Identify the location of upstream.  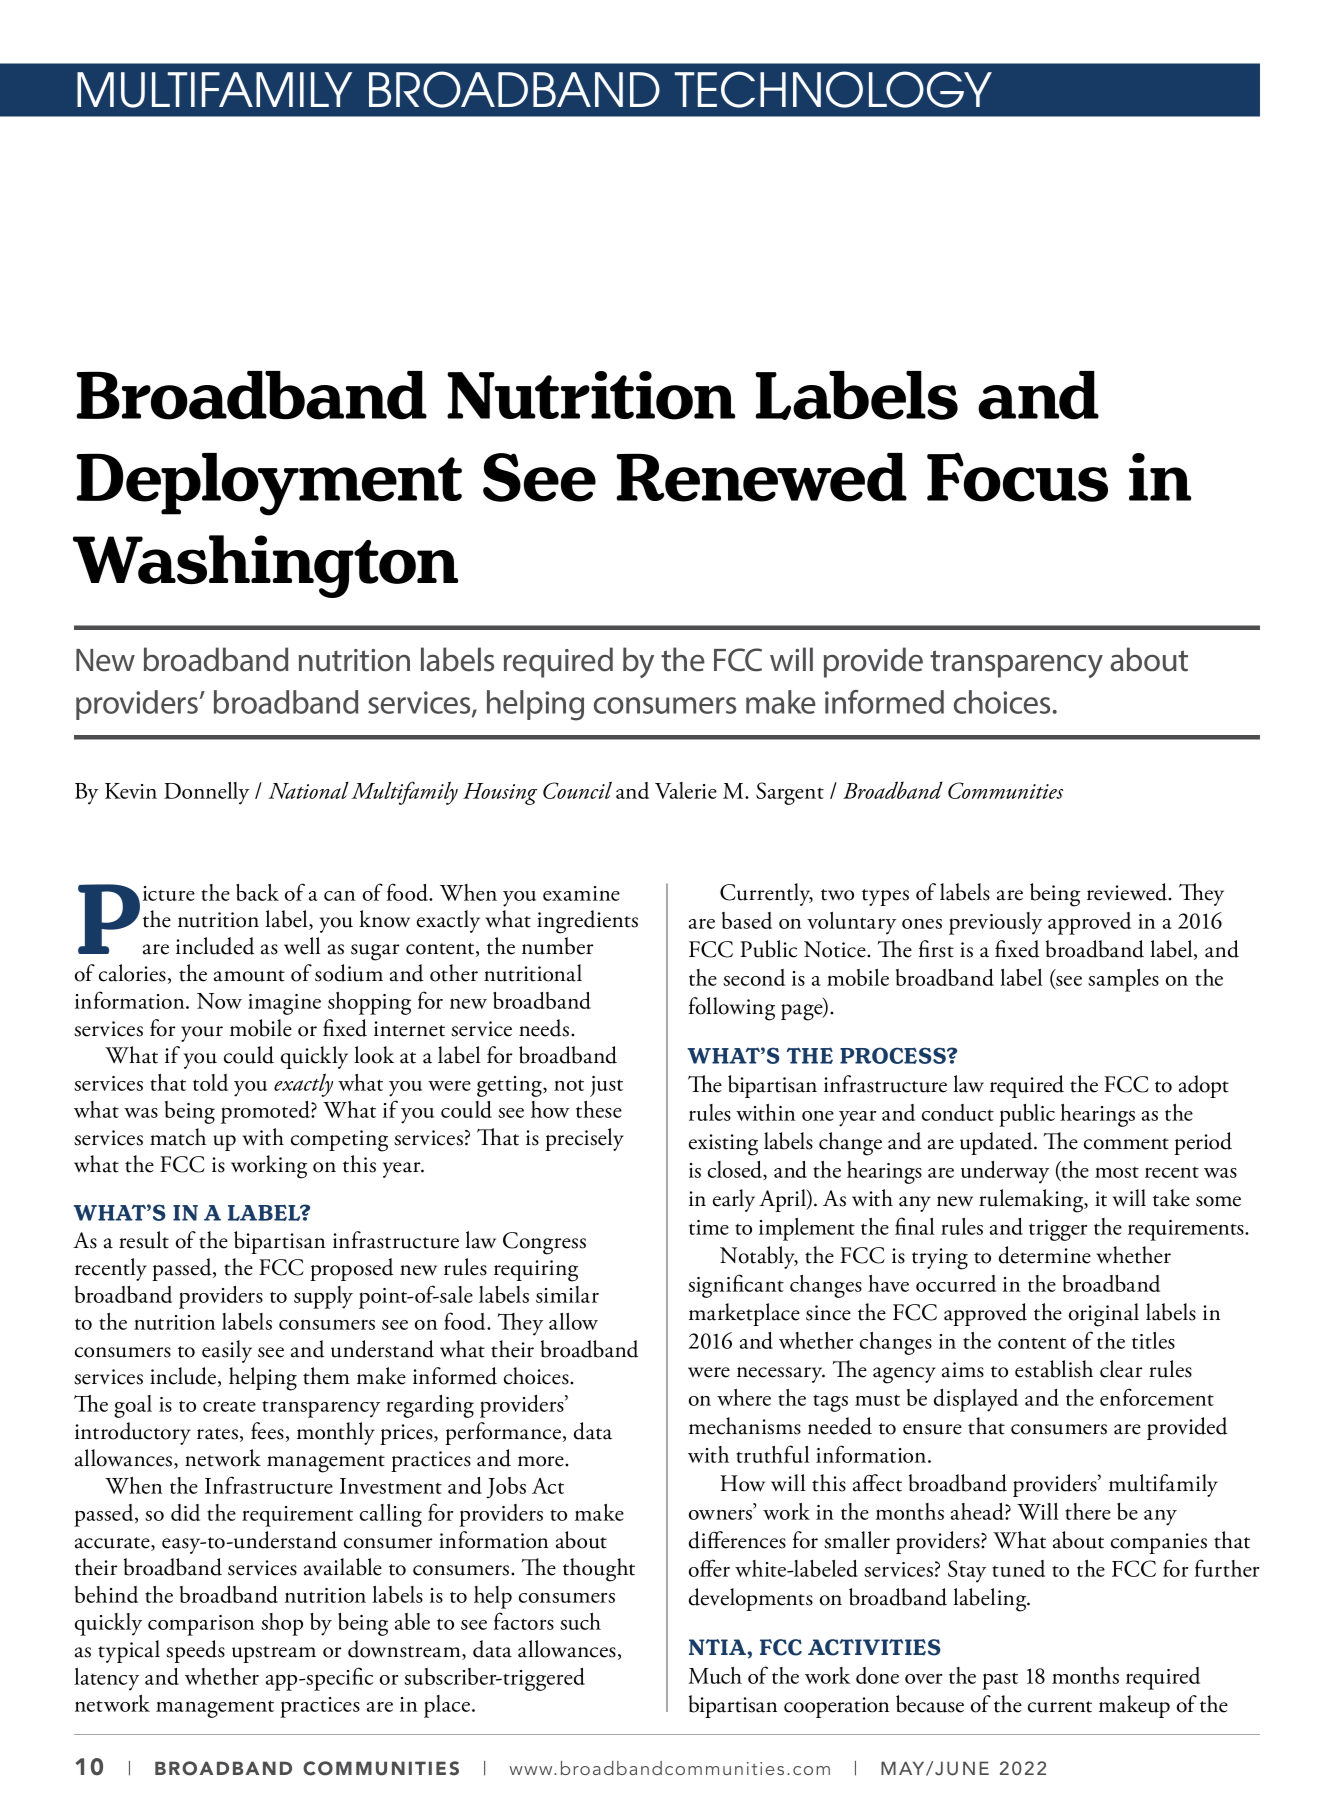
(274, 1654).
